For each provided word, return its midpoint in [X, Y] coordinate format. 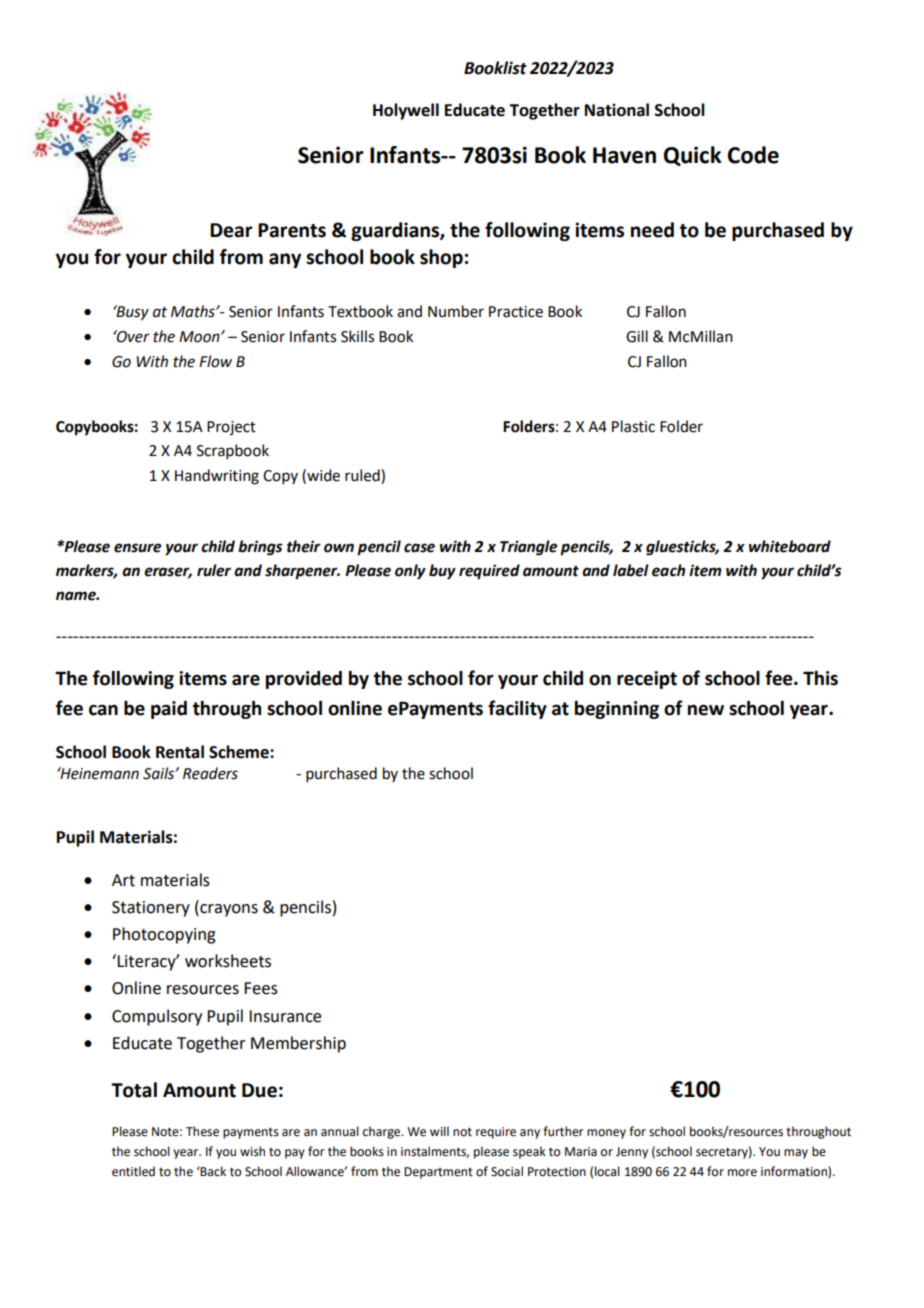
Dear [231, 230]
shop [441, 258]
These [202, 1131]
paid [169, 710]
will [439, 1131]
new [706, 710]
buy [442, 572]
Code [753, 155]
